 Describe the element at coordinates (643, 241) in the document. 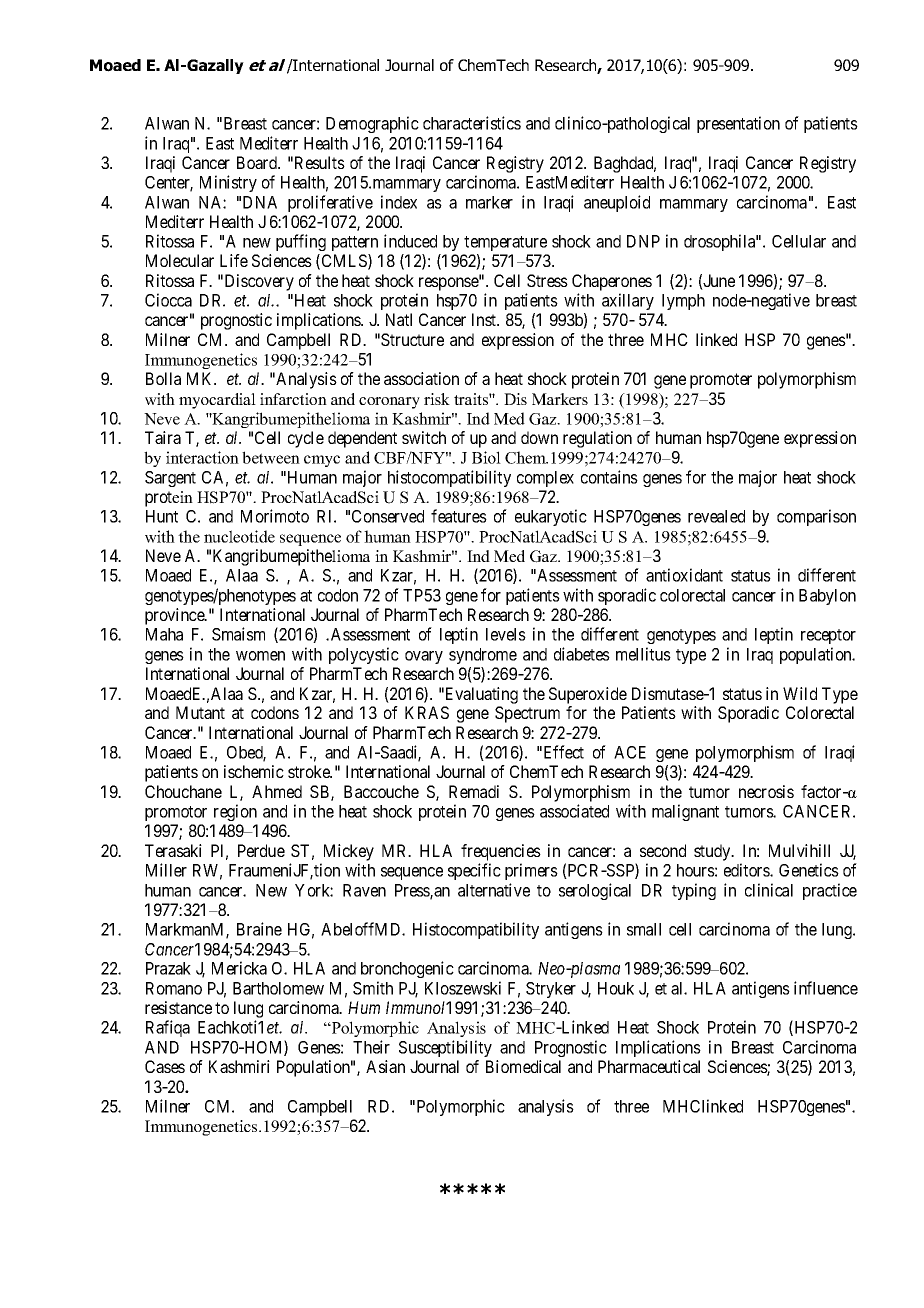

I see `DNP` at that location.
